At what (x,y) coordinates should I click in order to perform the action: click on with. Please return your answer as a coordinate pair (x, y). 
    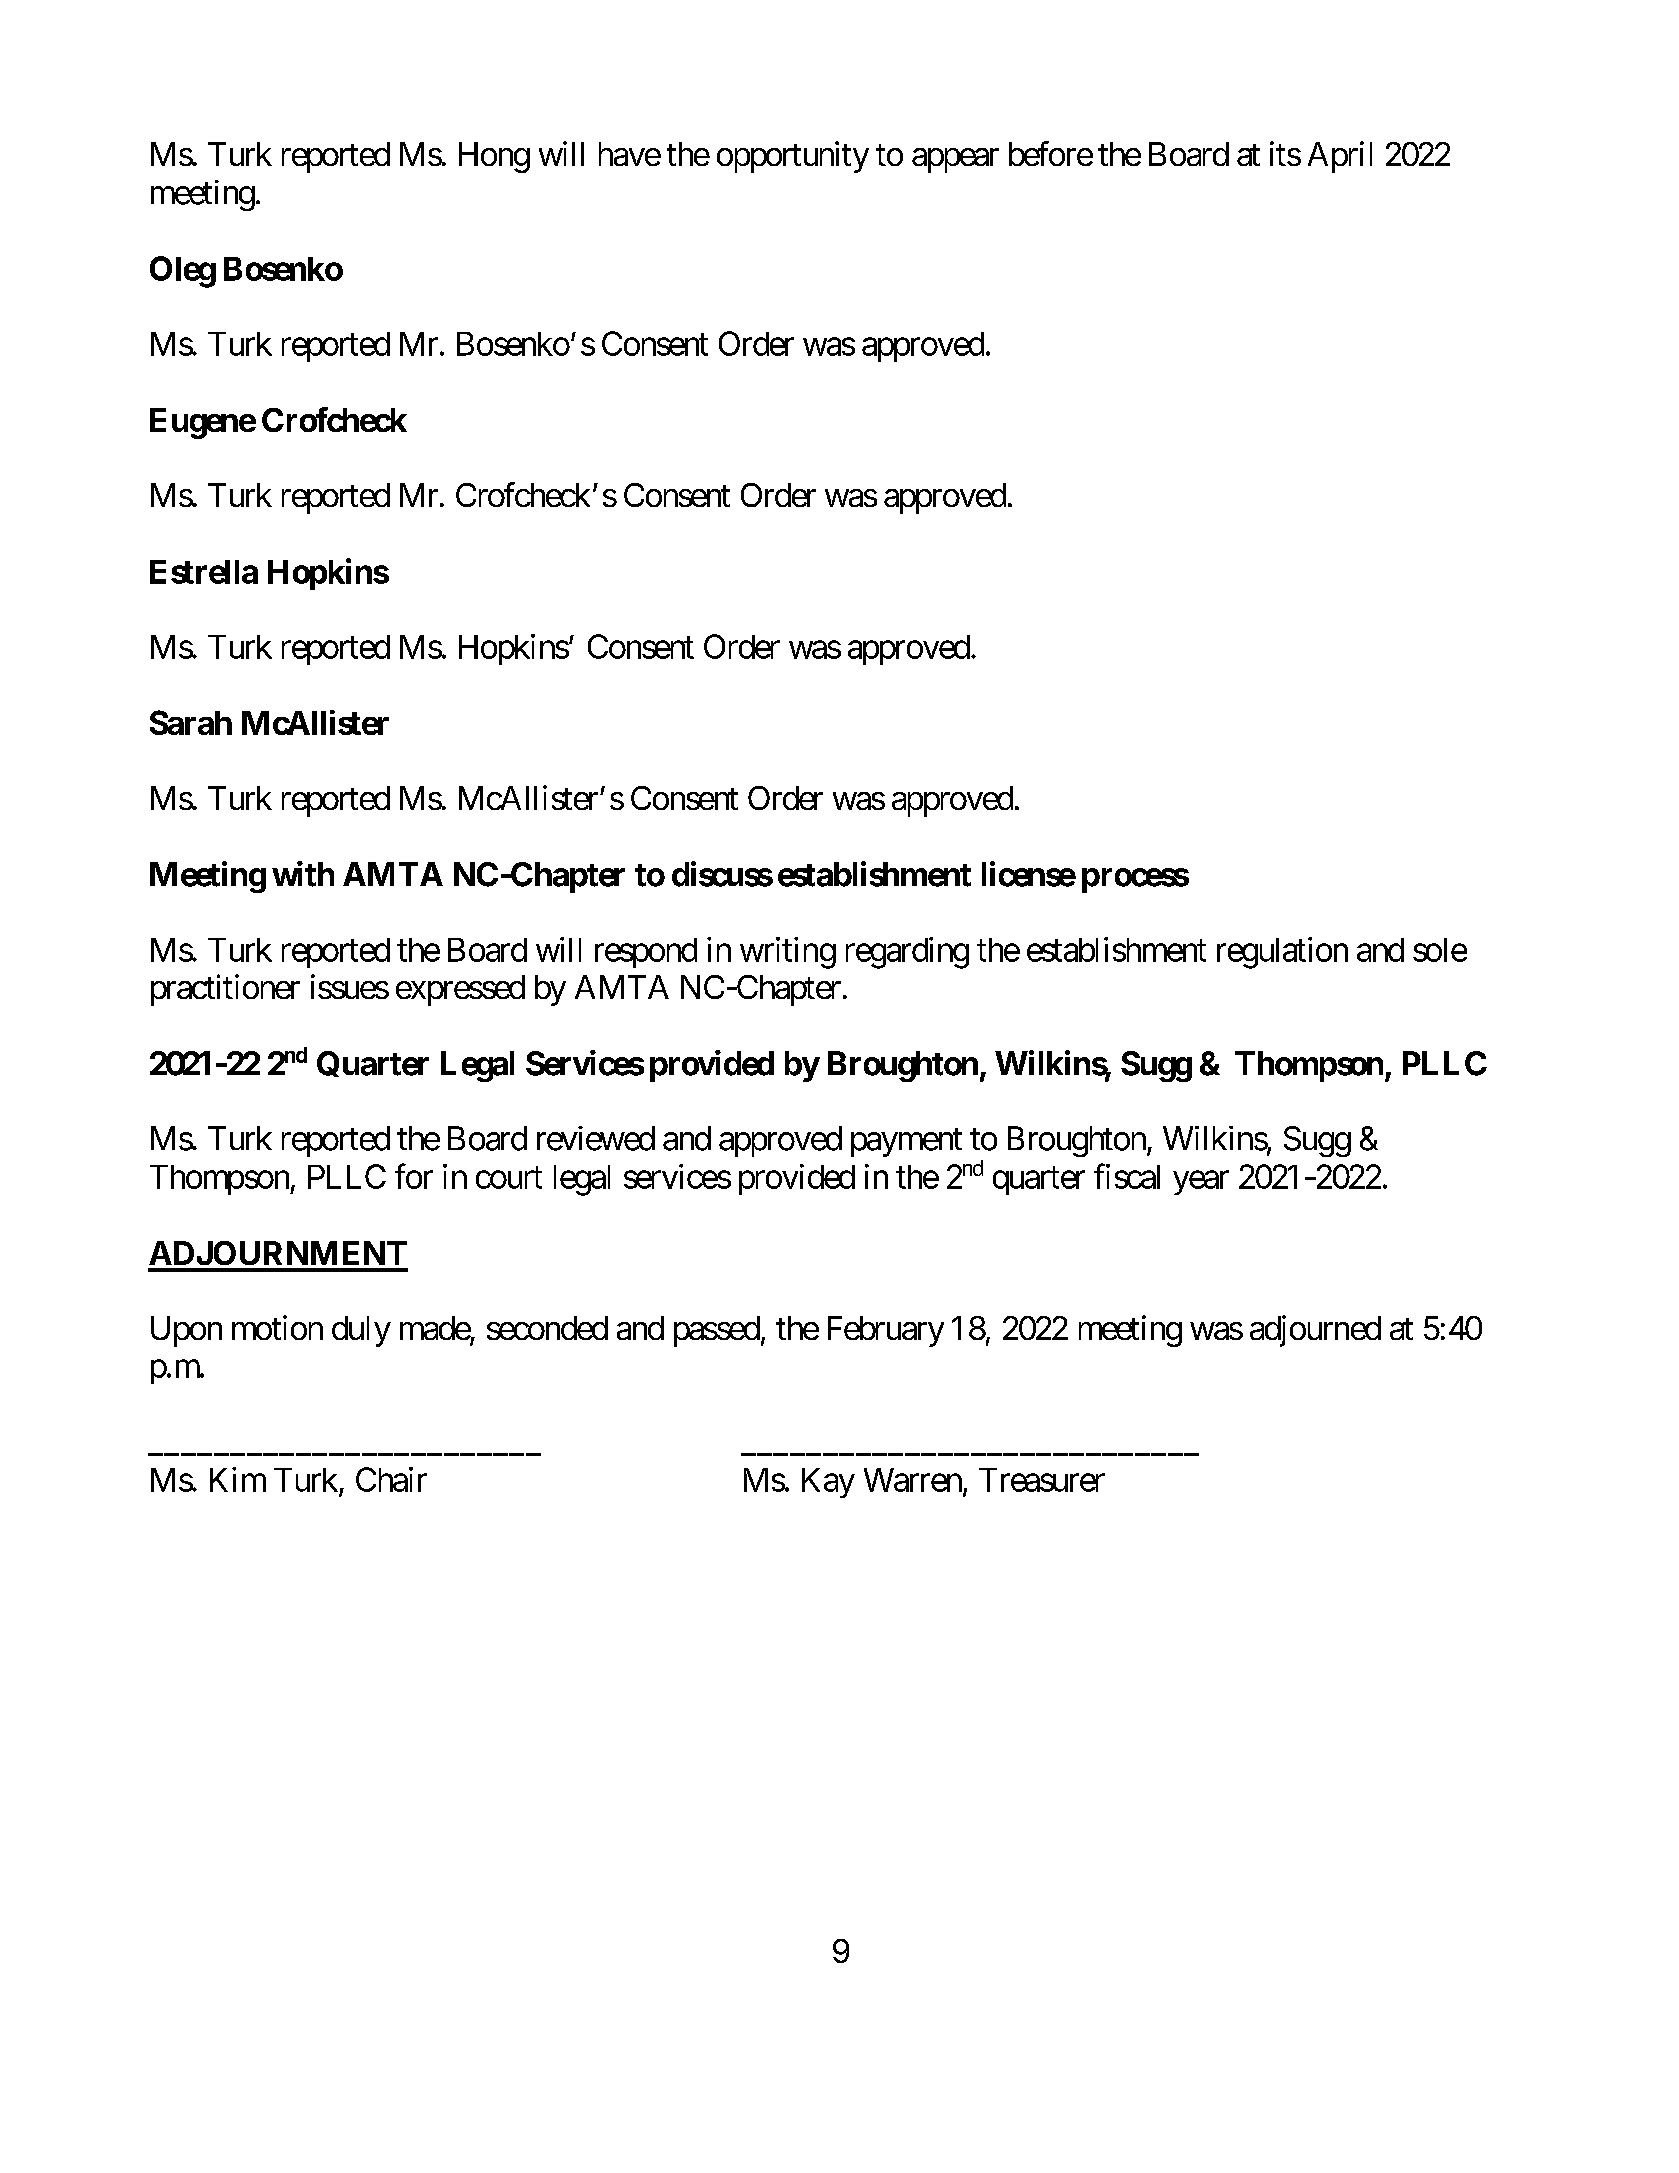
    Looking at the image, I should click on (303, 874).
